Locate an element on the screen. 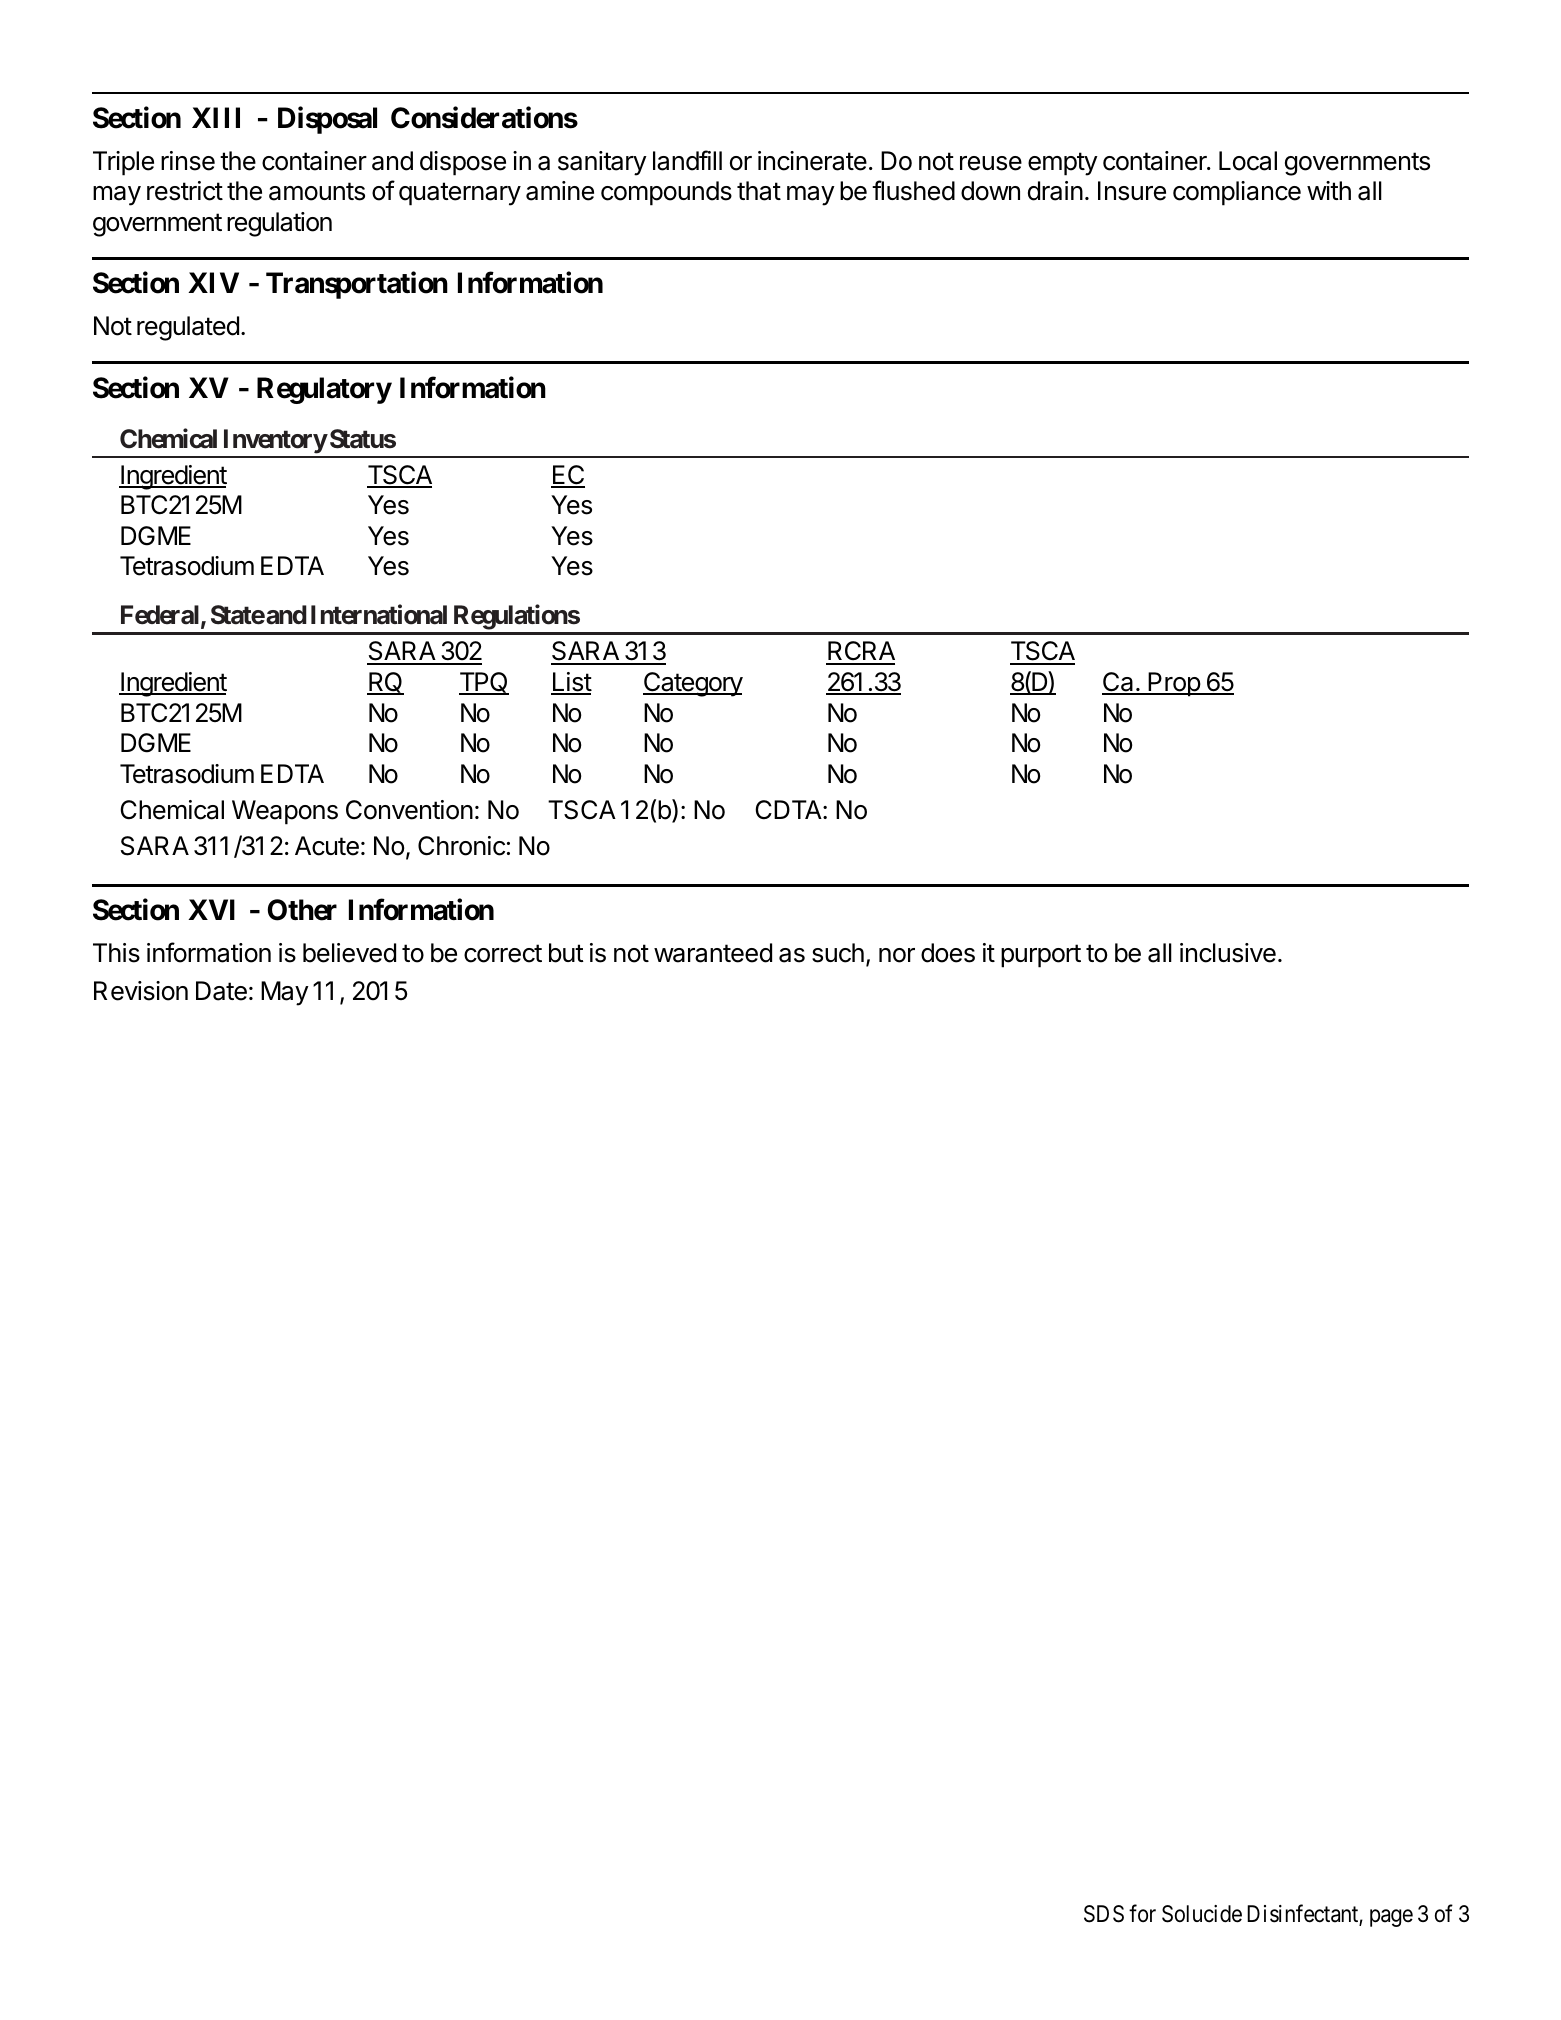 This screenshot has width=1561, height=2020. Local is located at coordinates (1248, 161).
